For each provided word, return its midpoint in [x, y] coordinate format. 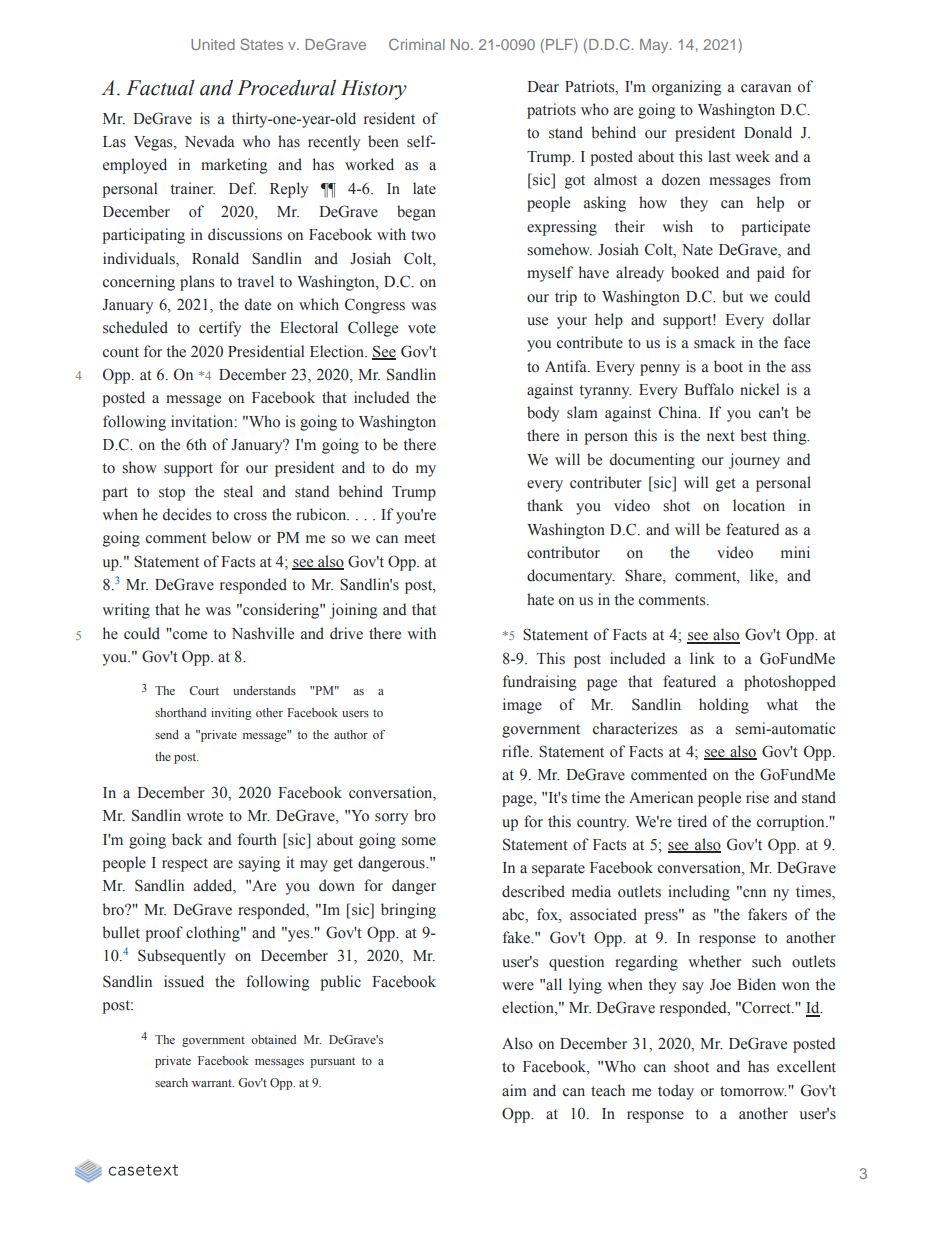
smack [714, 342]
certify [220, 329]
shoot [691, 1066]
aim [514, 1090]
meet [420, 538]
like [763, 576]
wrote [204, 816]
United [213, 44]
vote [422, 328]
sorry [391, 819]
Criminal [417, 44]
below [232, 537]
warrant [213, 1083]
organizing [687, 88]
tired [692, 821]
